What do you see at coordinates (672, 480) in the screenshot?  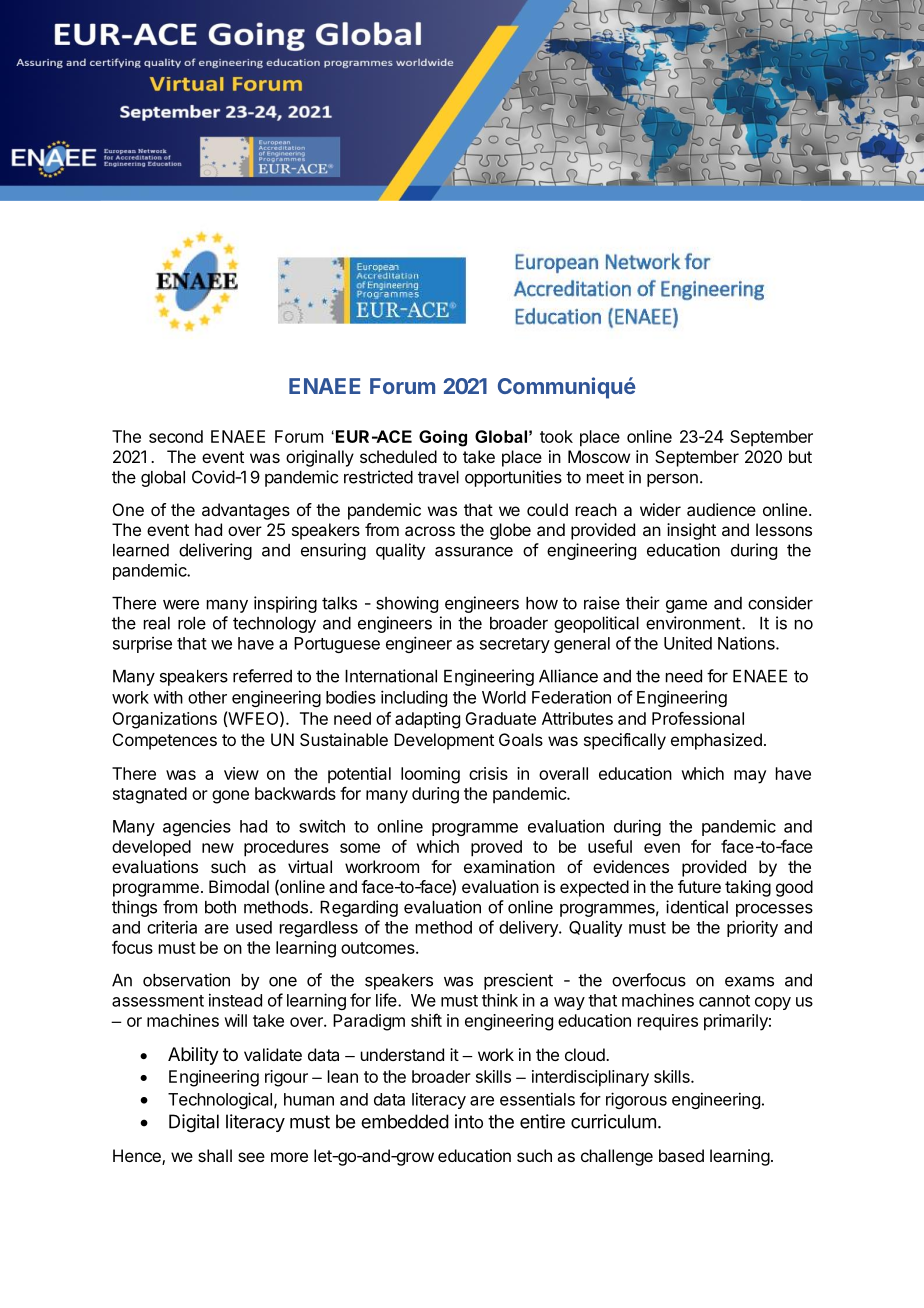 I see `person` at bounding box center [672, 480].
